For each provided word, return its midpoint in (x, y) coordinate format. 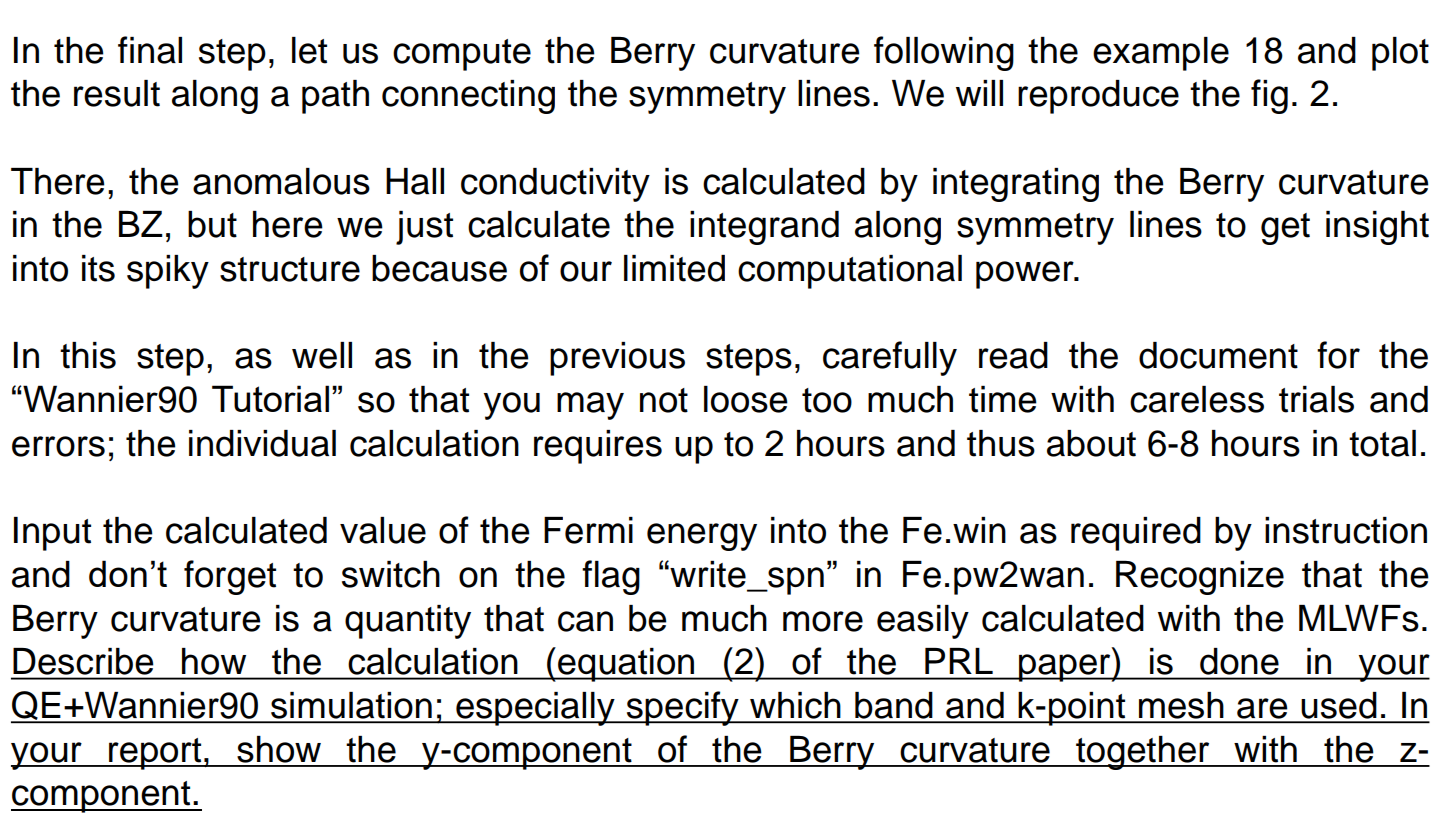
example (1161, 54)
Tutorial (270, 398)
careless (1197, 399)
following (944, 53)
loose (746, 399)
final (150, 50)
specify (682, 708)
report (155, 754)
